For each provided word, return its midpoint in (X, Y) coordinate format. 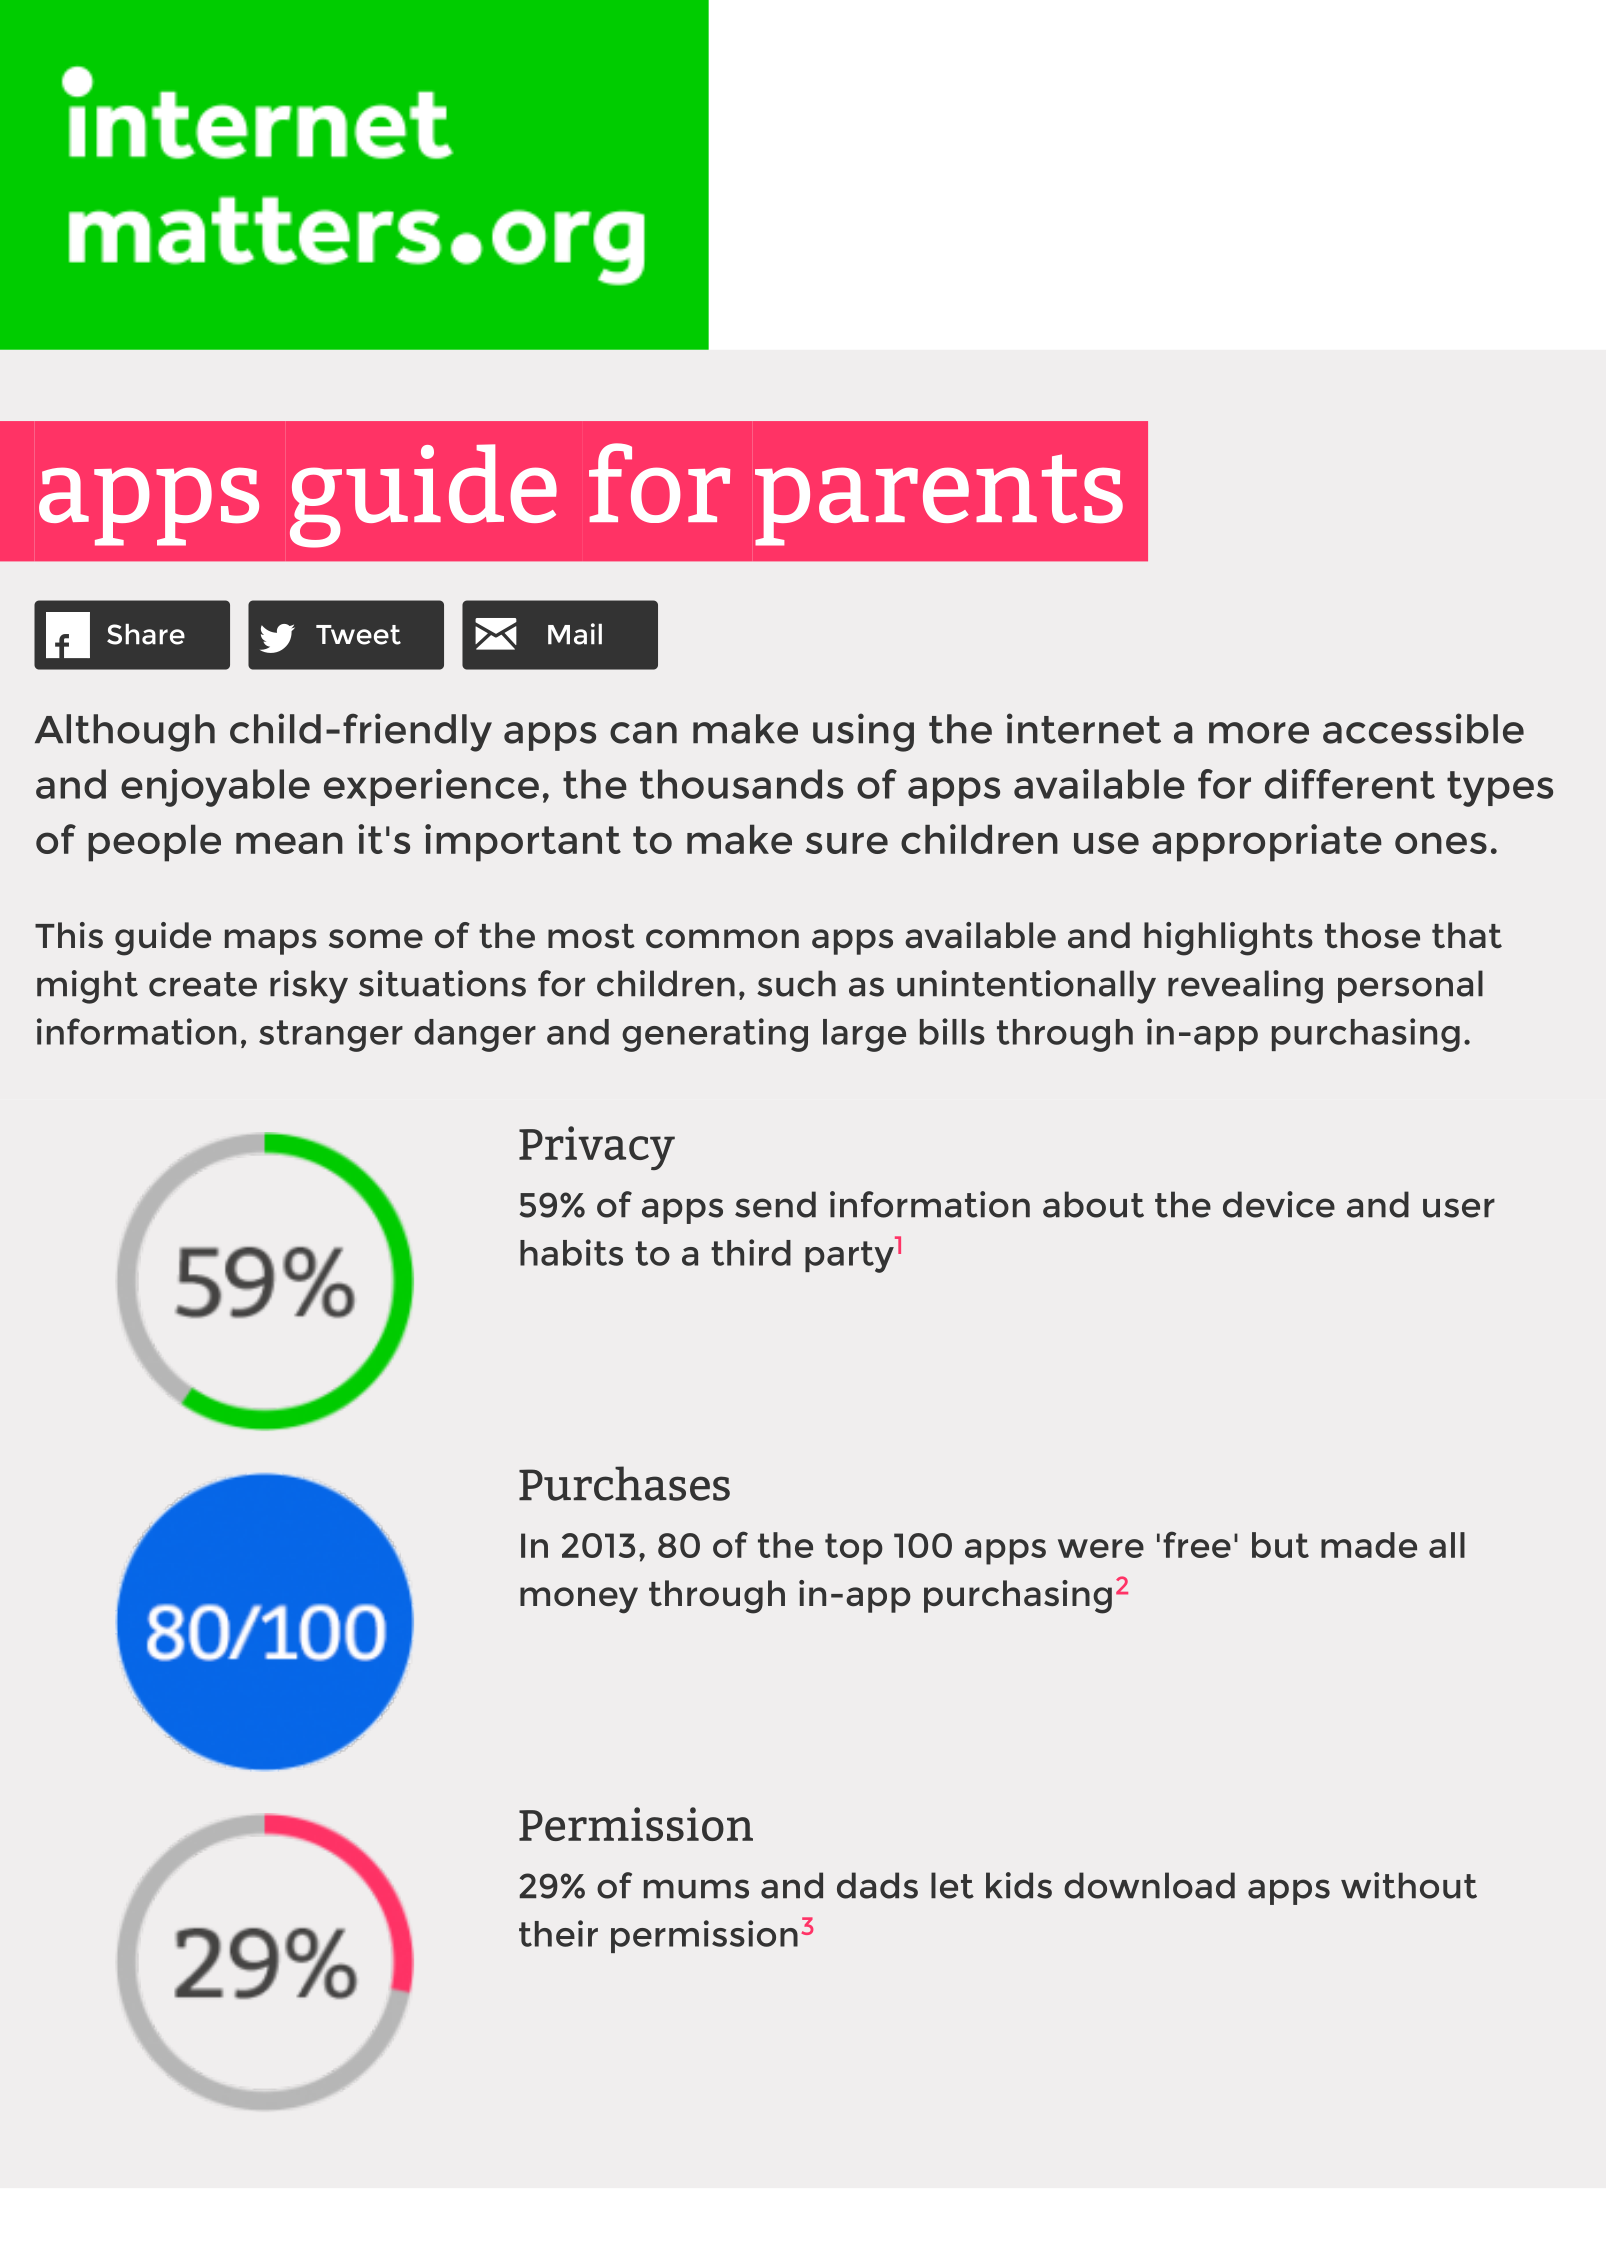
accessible (1423, 728)
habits (571, 1252)
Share (146, 634)
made (1369, 1545)
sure (847, 843)
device (1279, 1204)
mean (289, 843)
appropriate (1267, 843)
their (558, 1933)
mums (696, 1889)
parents (939, 500)
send (775, 1204)
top (854, 1549)
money (579, 1600)
